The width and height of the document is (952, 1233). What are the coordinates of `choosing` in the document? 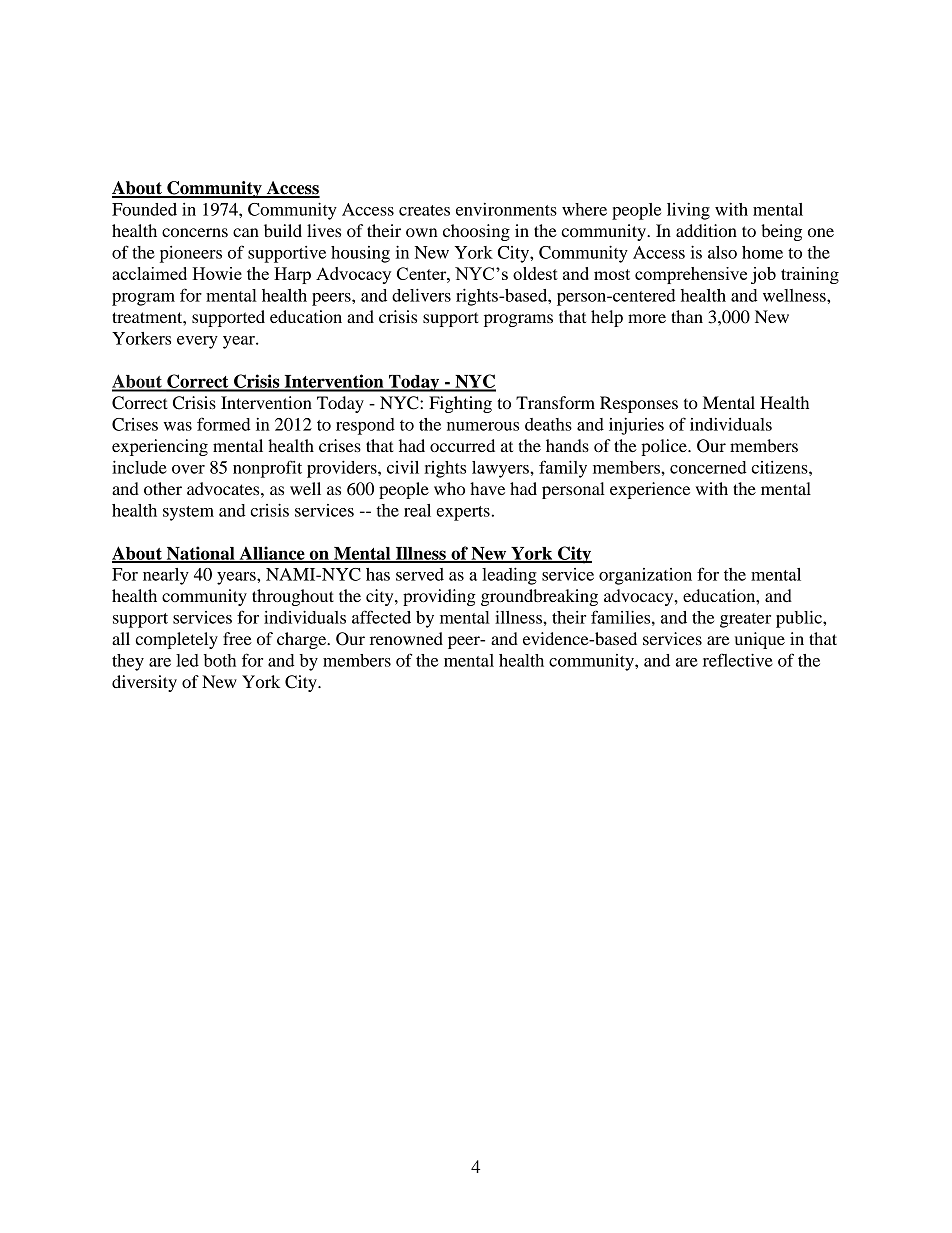 It's located at (476, 232).
